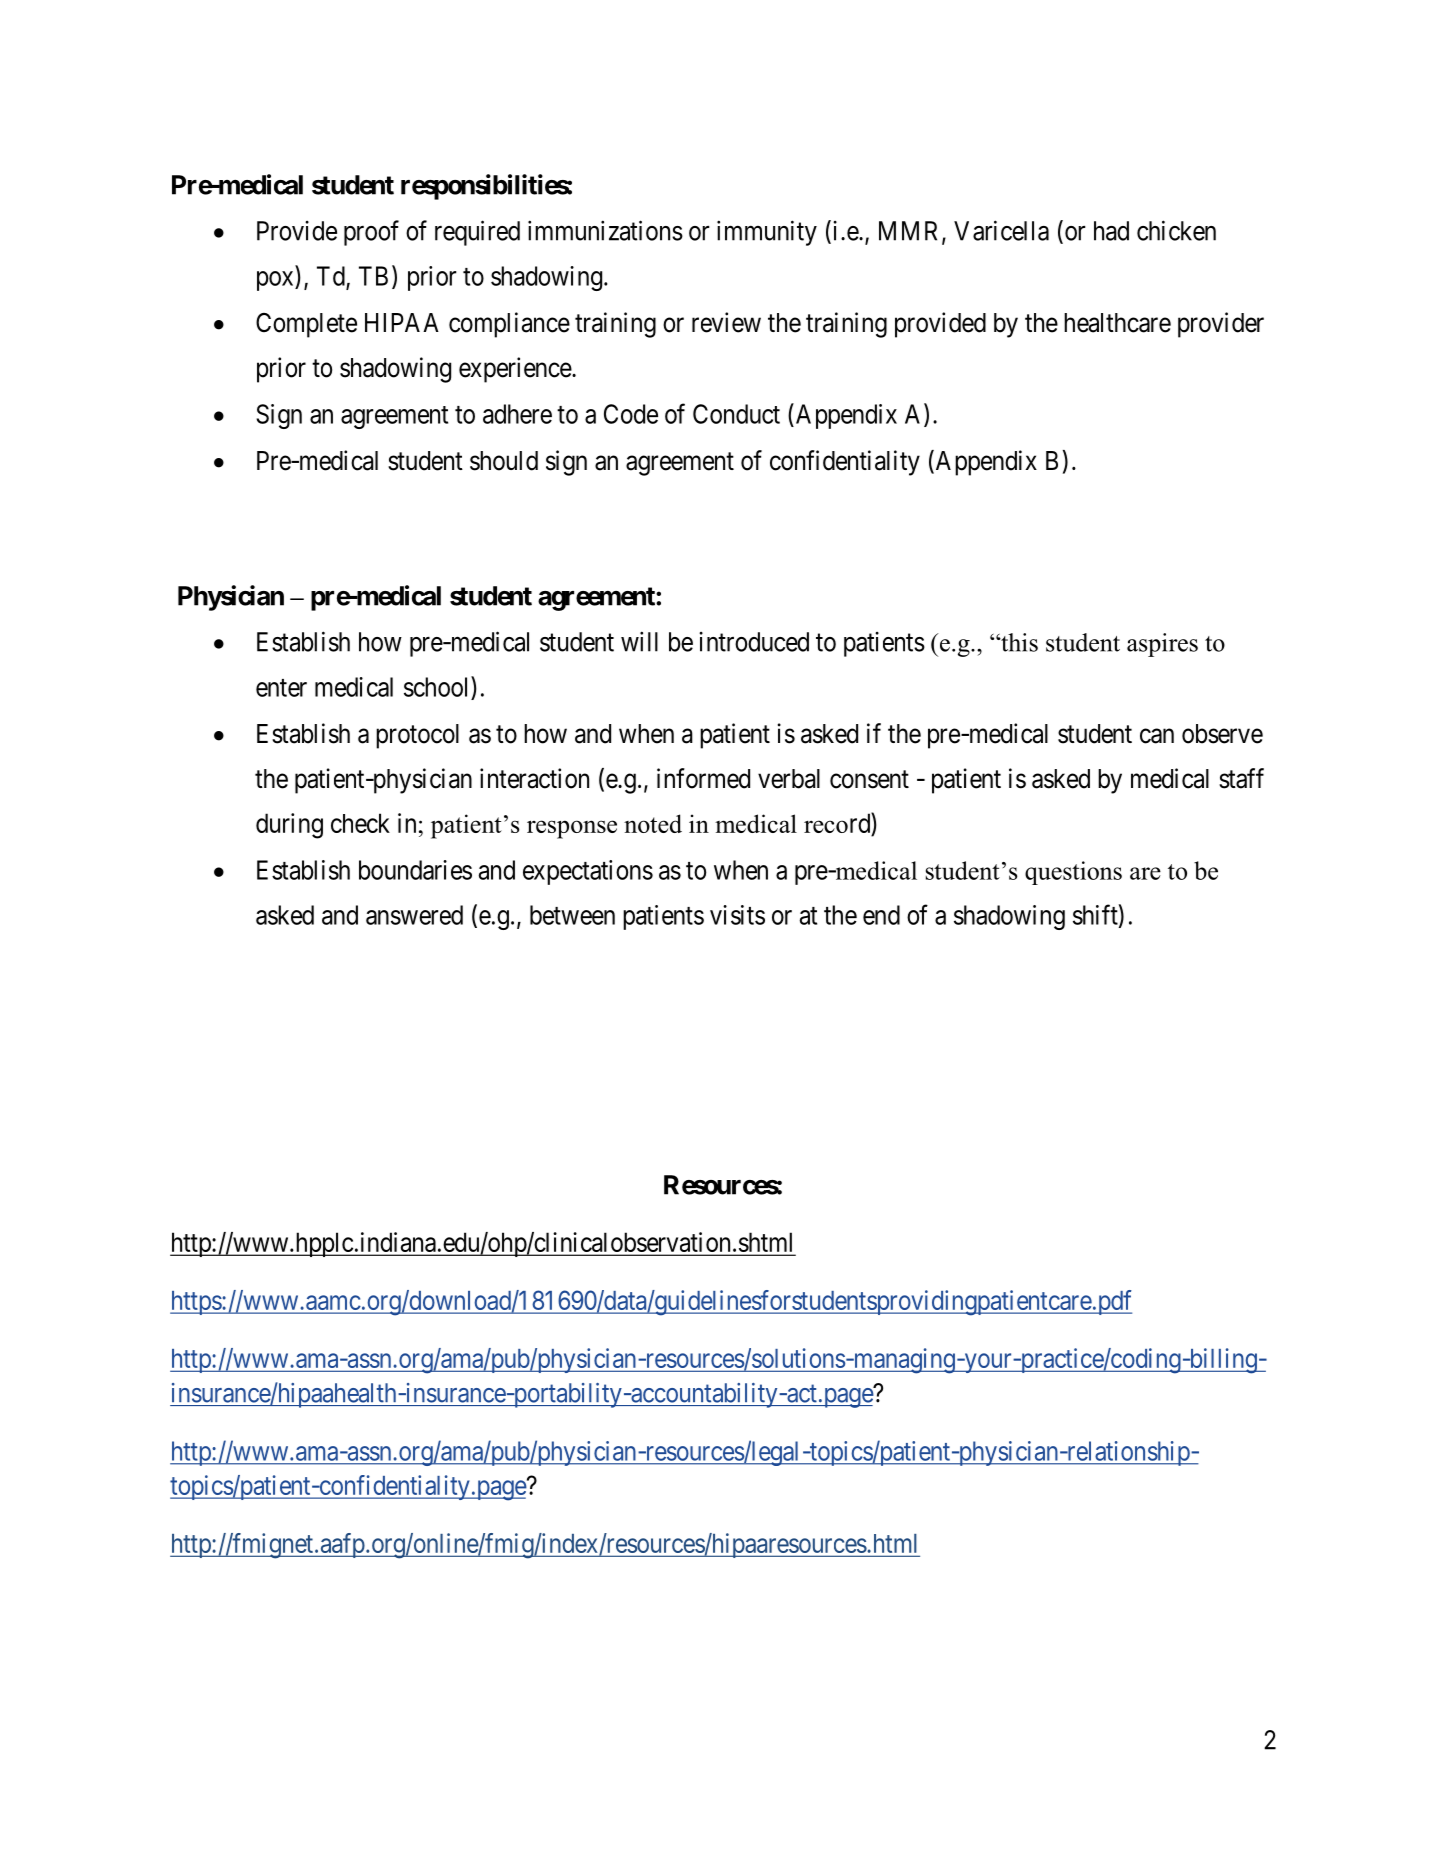 The width and height of the screenshot is (1446, 1872). I want to click on aspires, so click(1162, 645).
